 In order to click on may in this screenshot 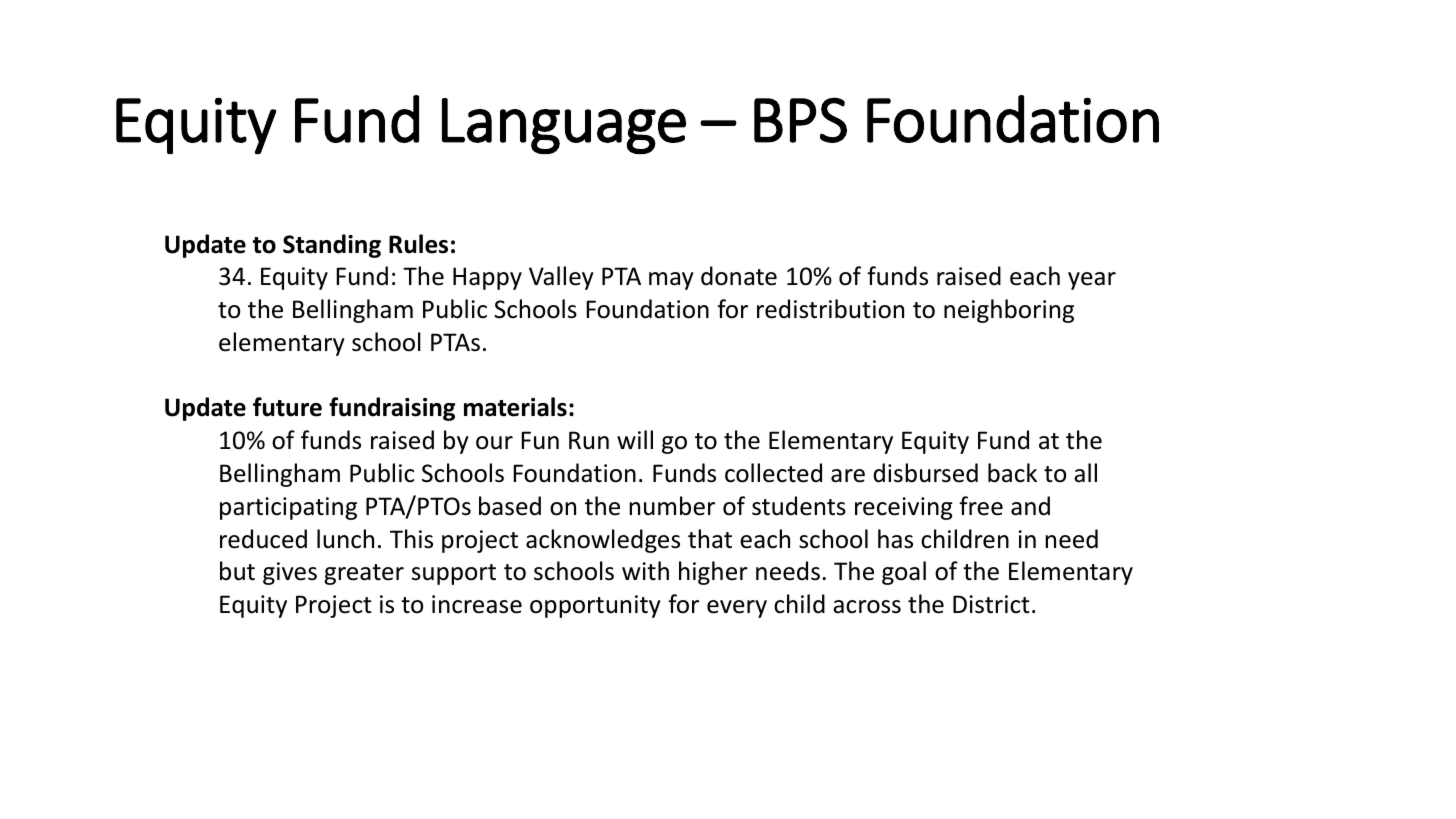, I will do `click(671, 281)`.
